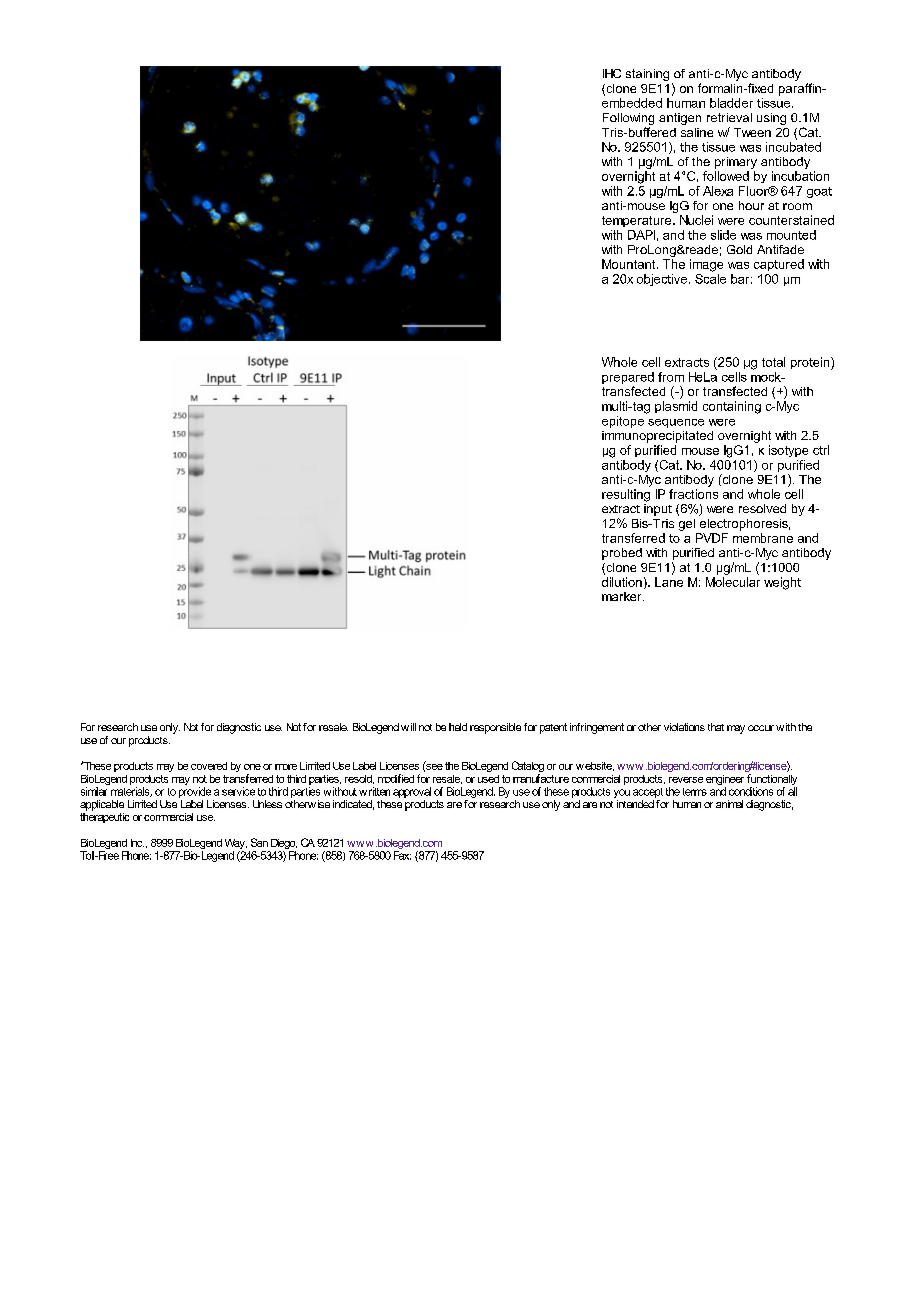 This screenshot has height=1307, width=924. What do you see at coordinates (638, 221) in the screenshot?
I see `temperature` at bounding box center [638, 221].
